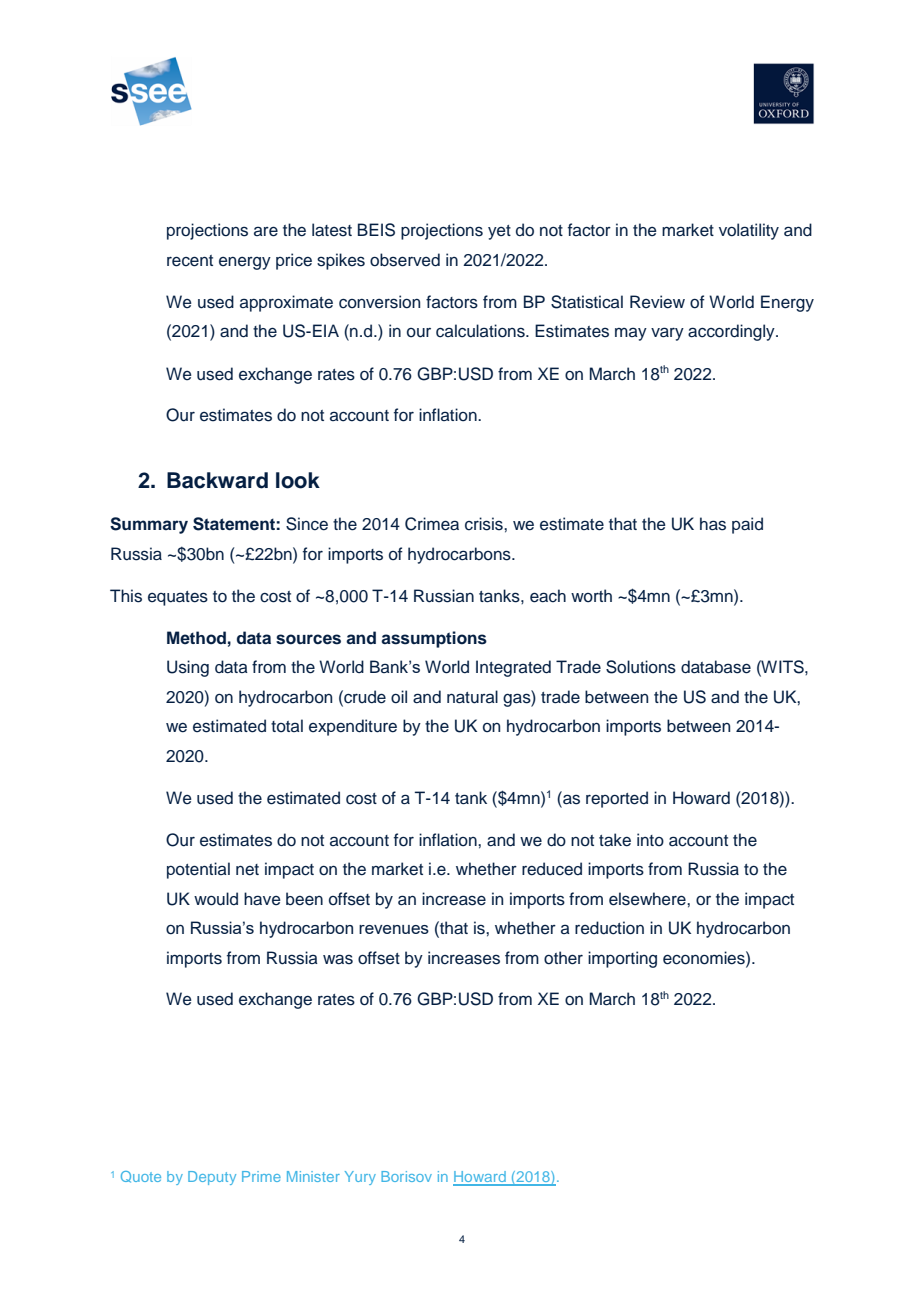 This screenshot has width=924, height=1309. Describe the element at coordinates (705, 958) in the screenshot. I see `economies` at that location.
